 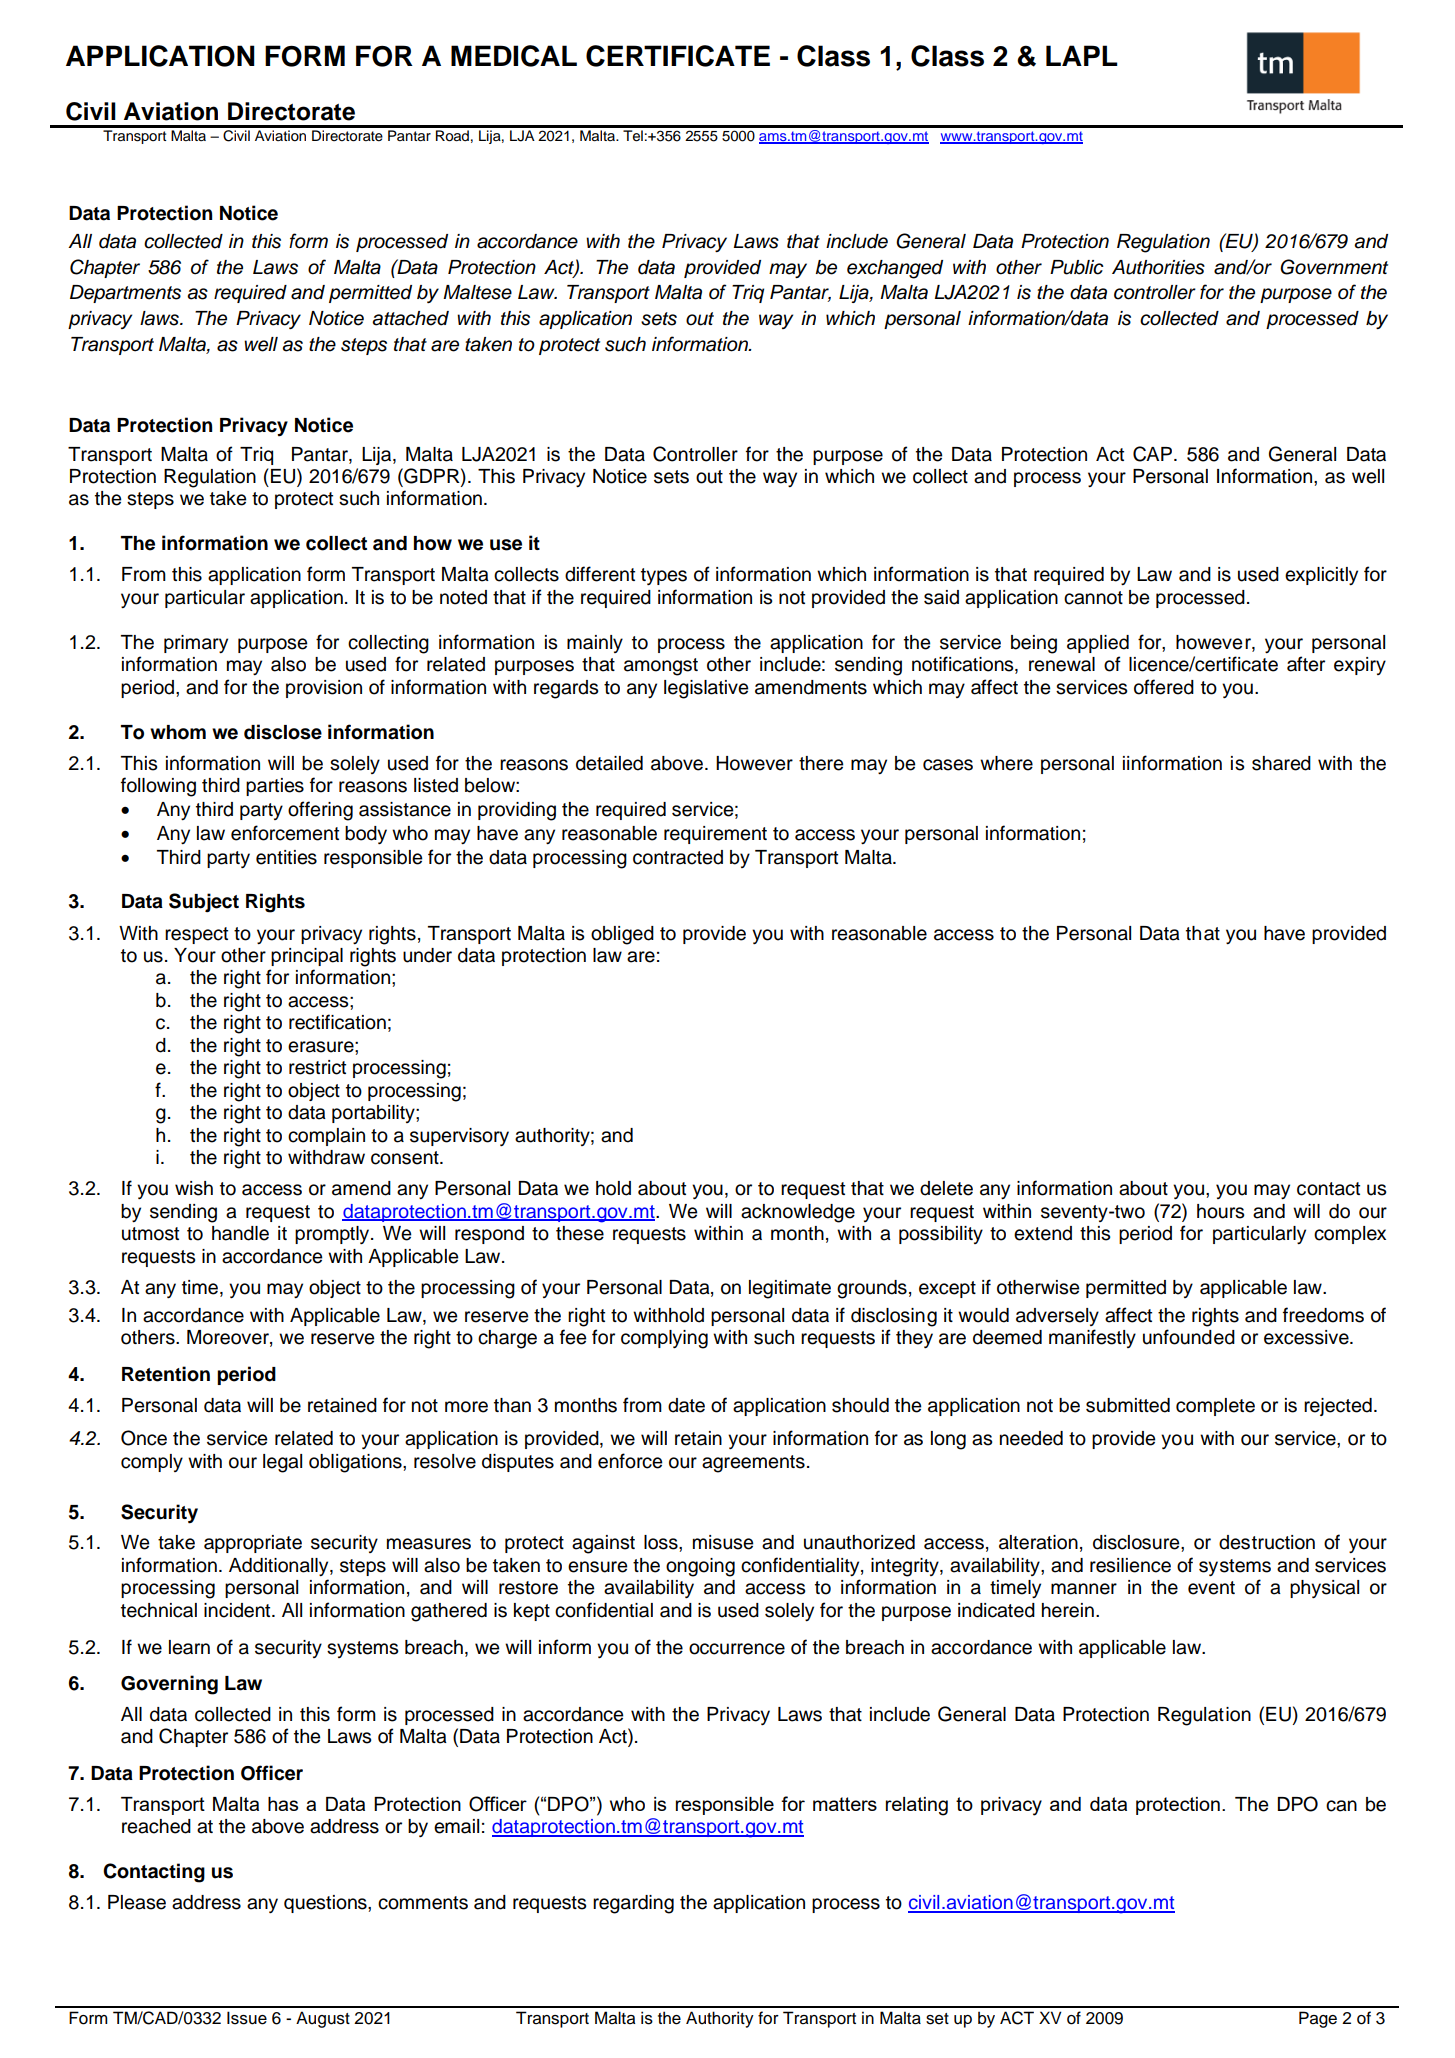 I want to click on Issue, so click(x=247, y=2018).
